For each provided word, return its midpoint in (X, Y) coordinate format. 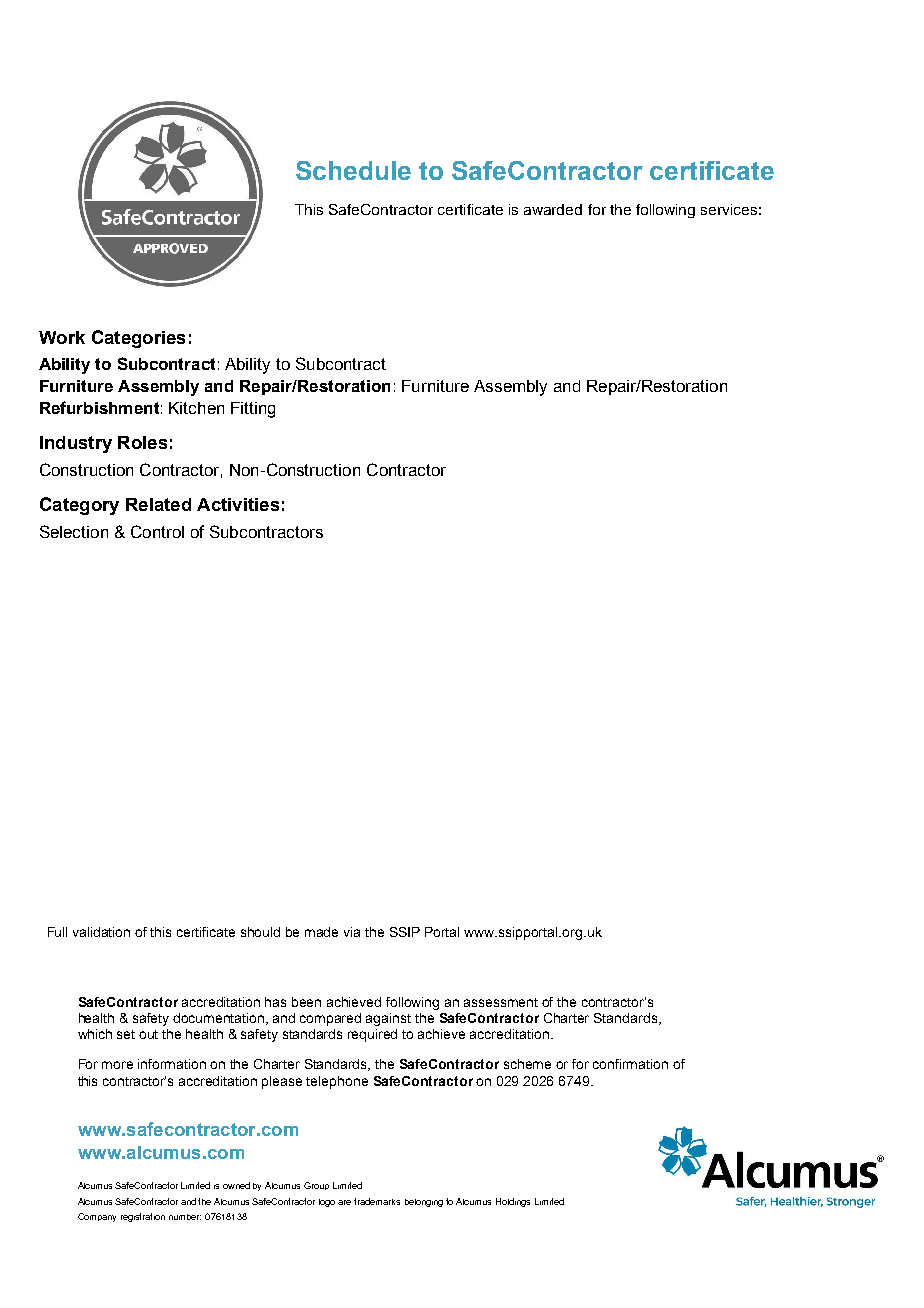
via (352, 932)
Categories (138, 339)
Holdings (513, 1202)
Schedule (353, 170)
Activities (238, 504)
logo (327, 1203)
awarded (553, 209)
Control (157, 531)
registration (143, 1217)
